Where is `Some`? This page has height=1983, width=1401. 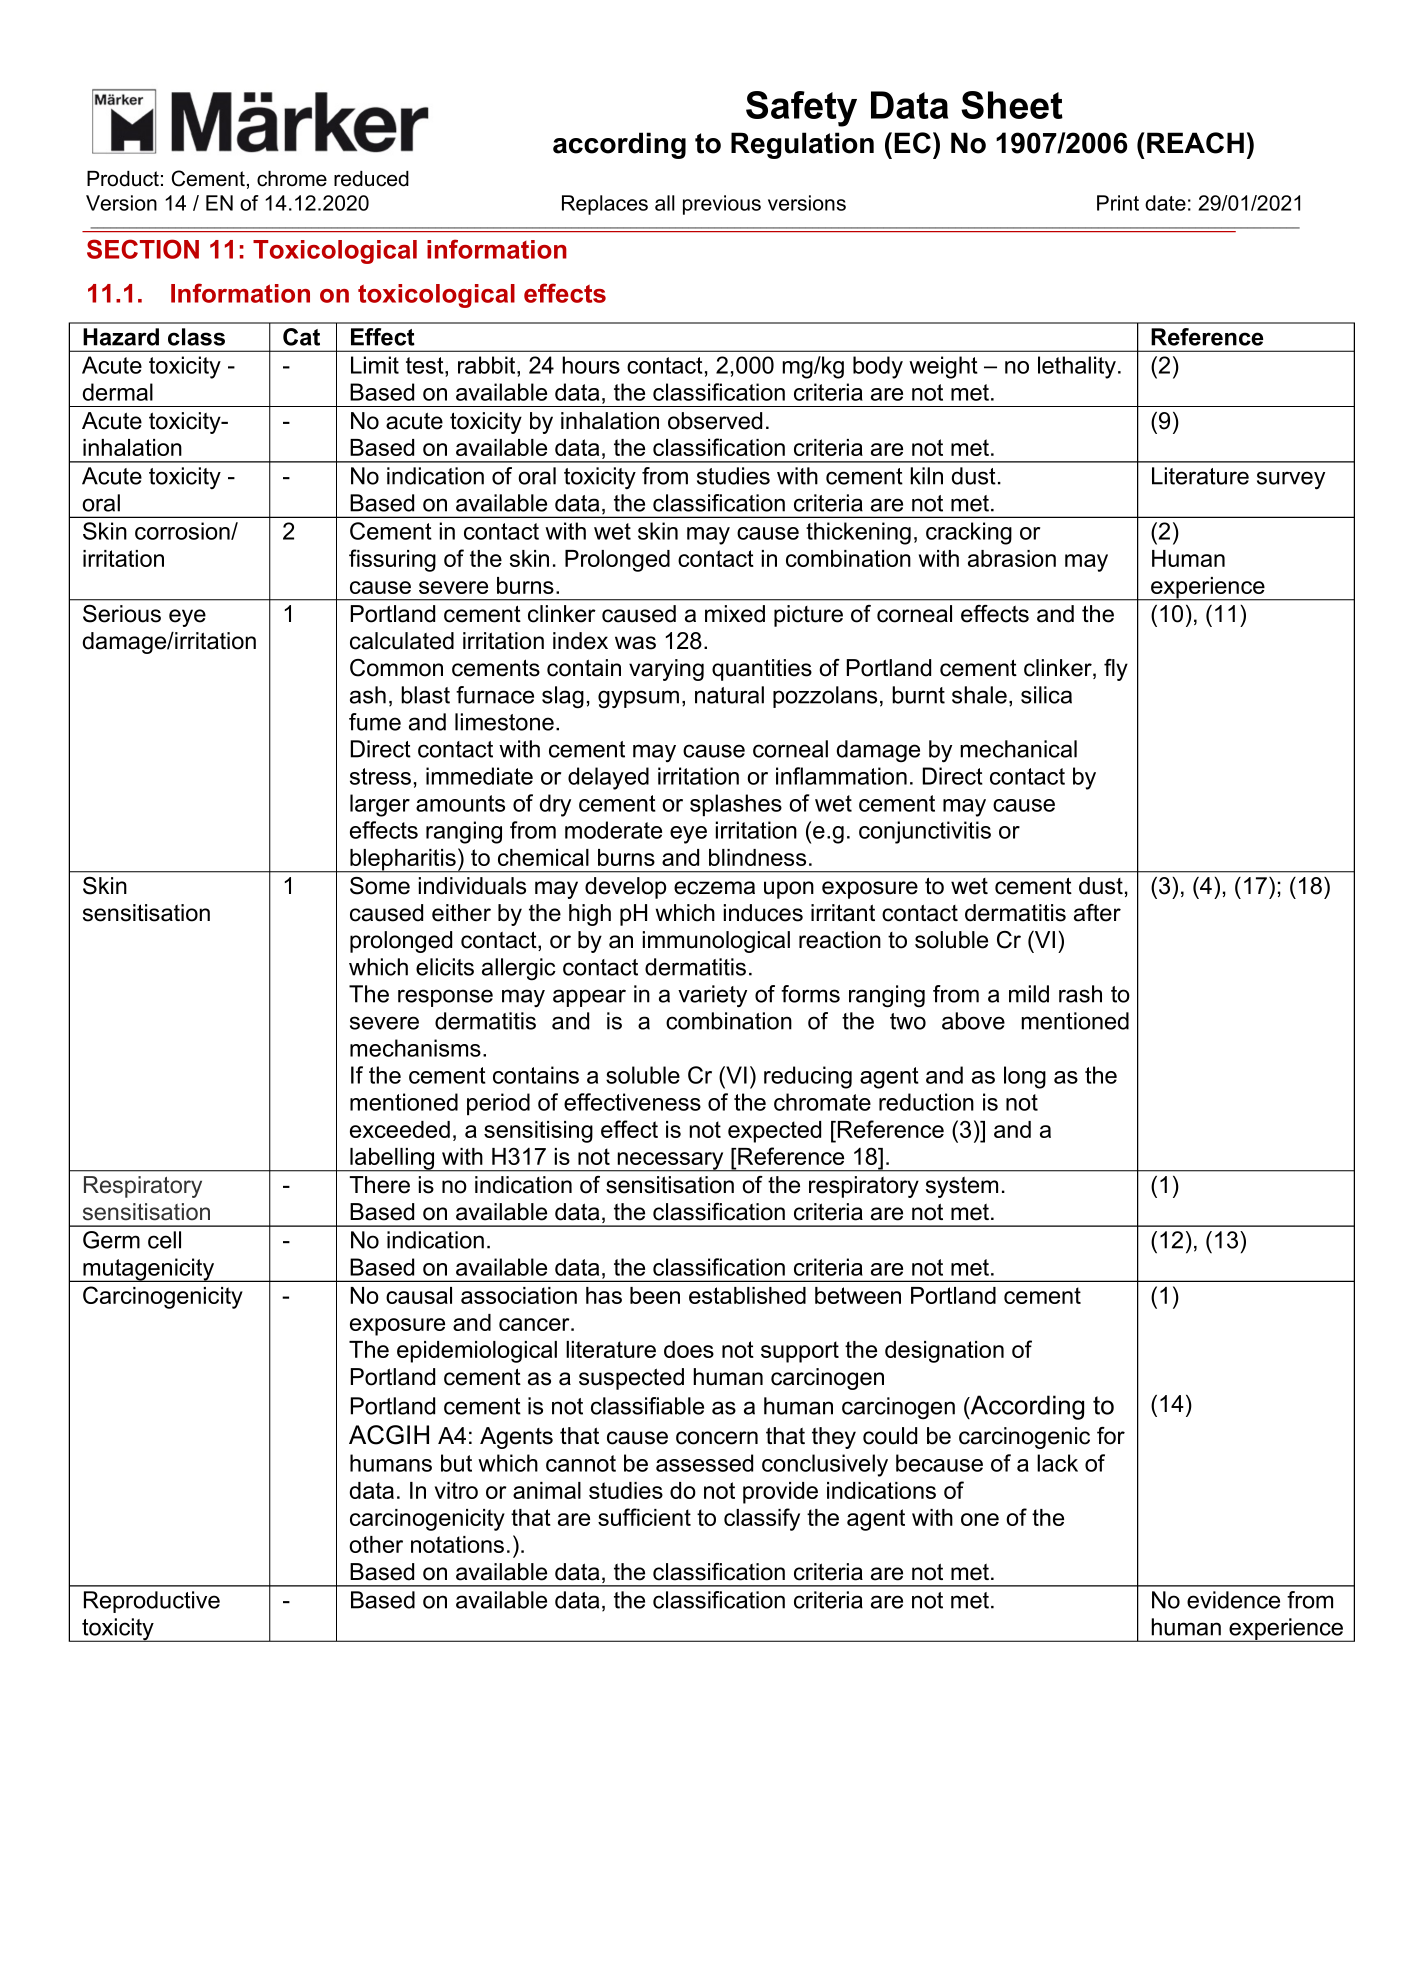
Some is located at coordinates (380, 886).
